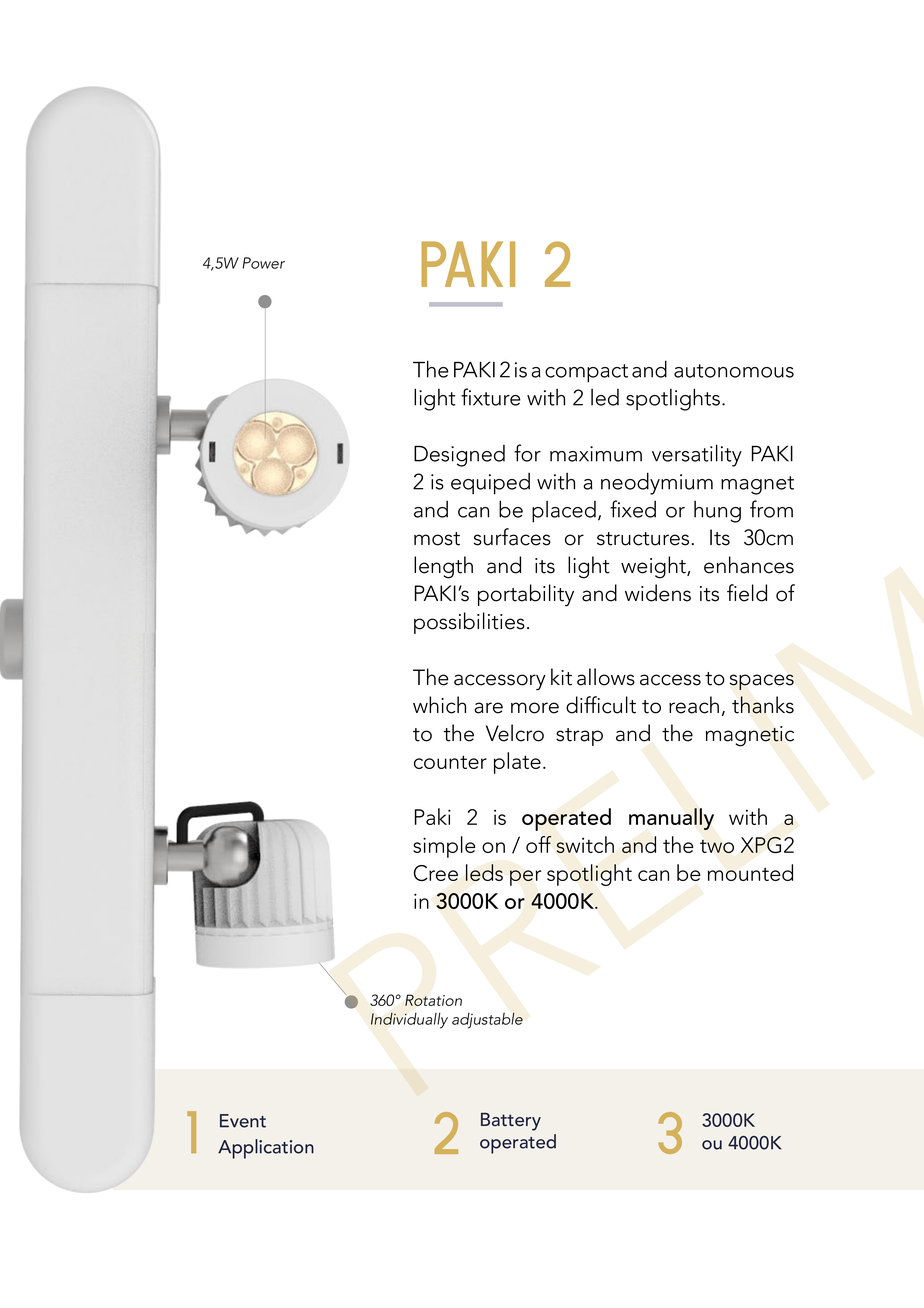 This screenshot has height=1308, width=924. What do you see at coordinates (488, 708) in the screenshot?
I see `are` at bounding box center [488, 708].
